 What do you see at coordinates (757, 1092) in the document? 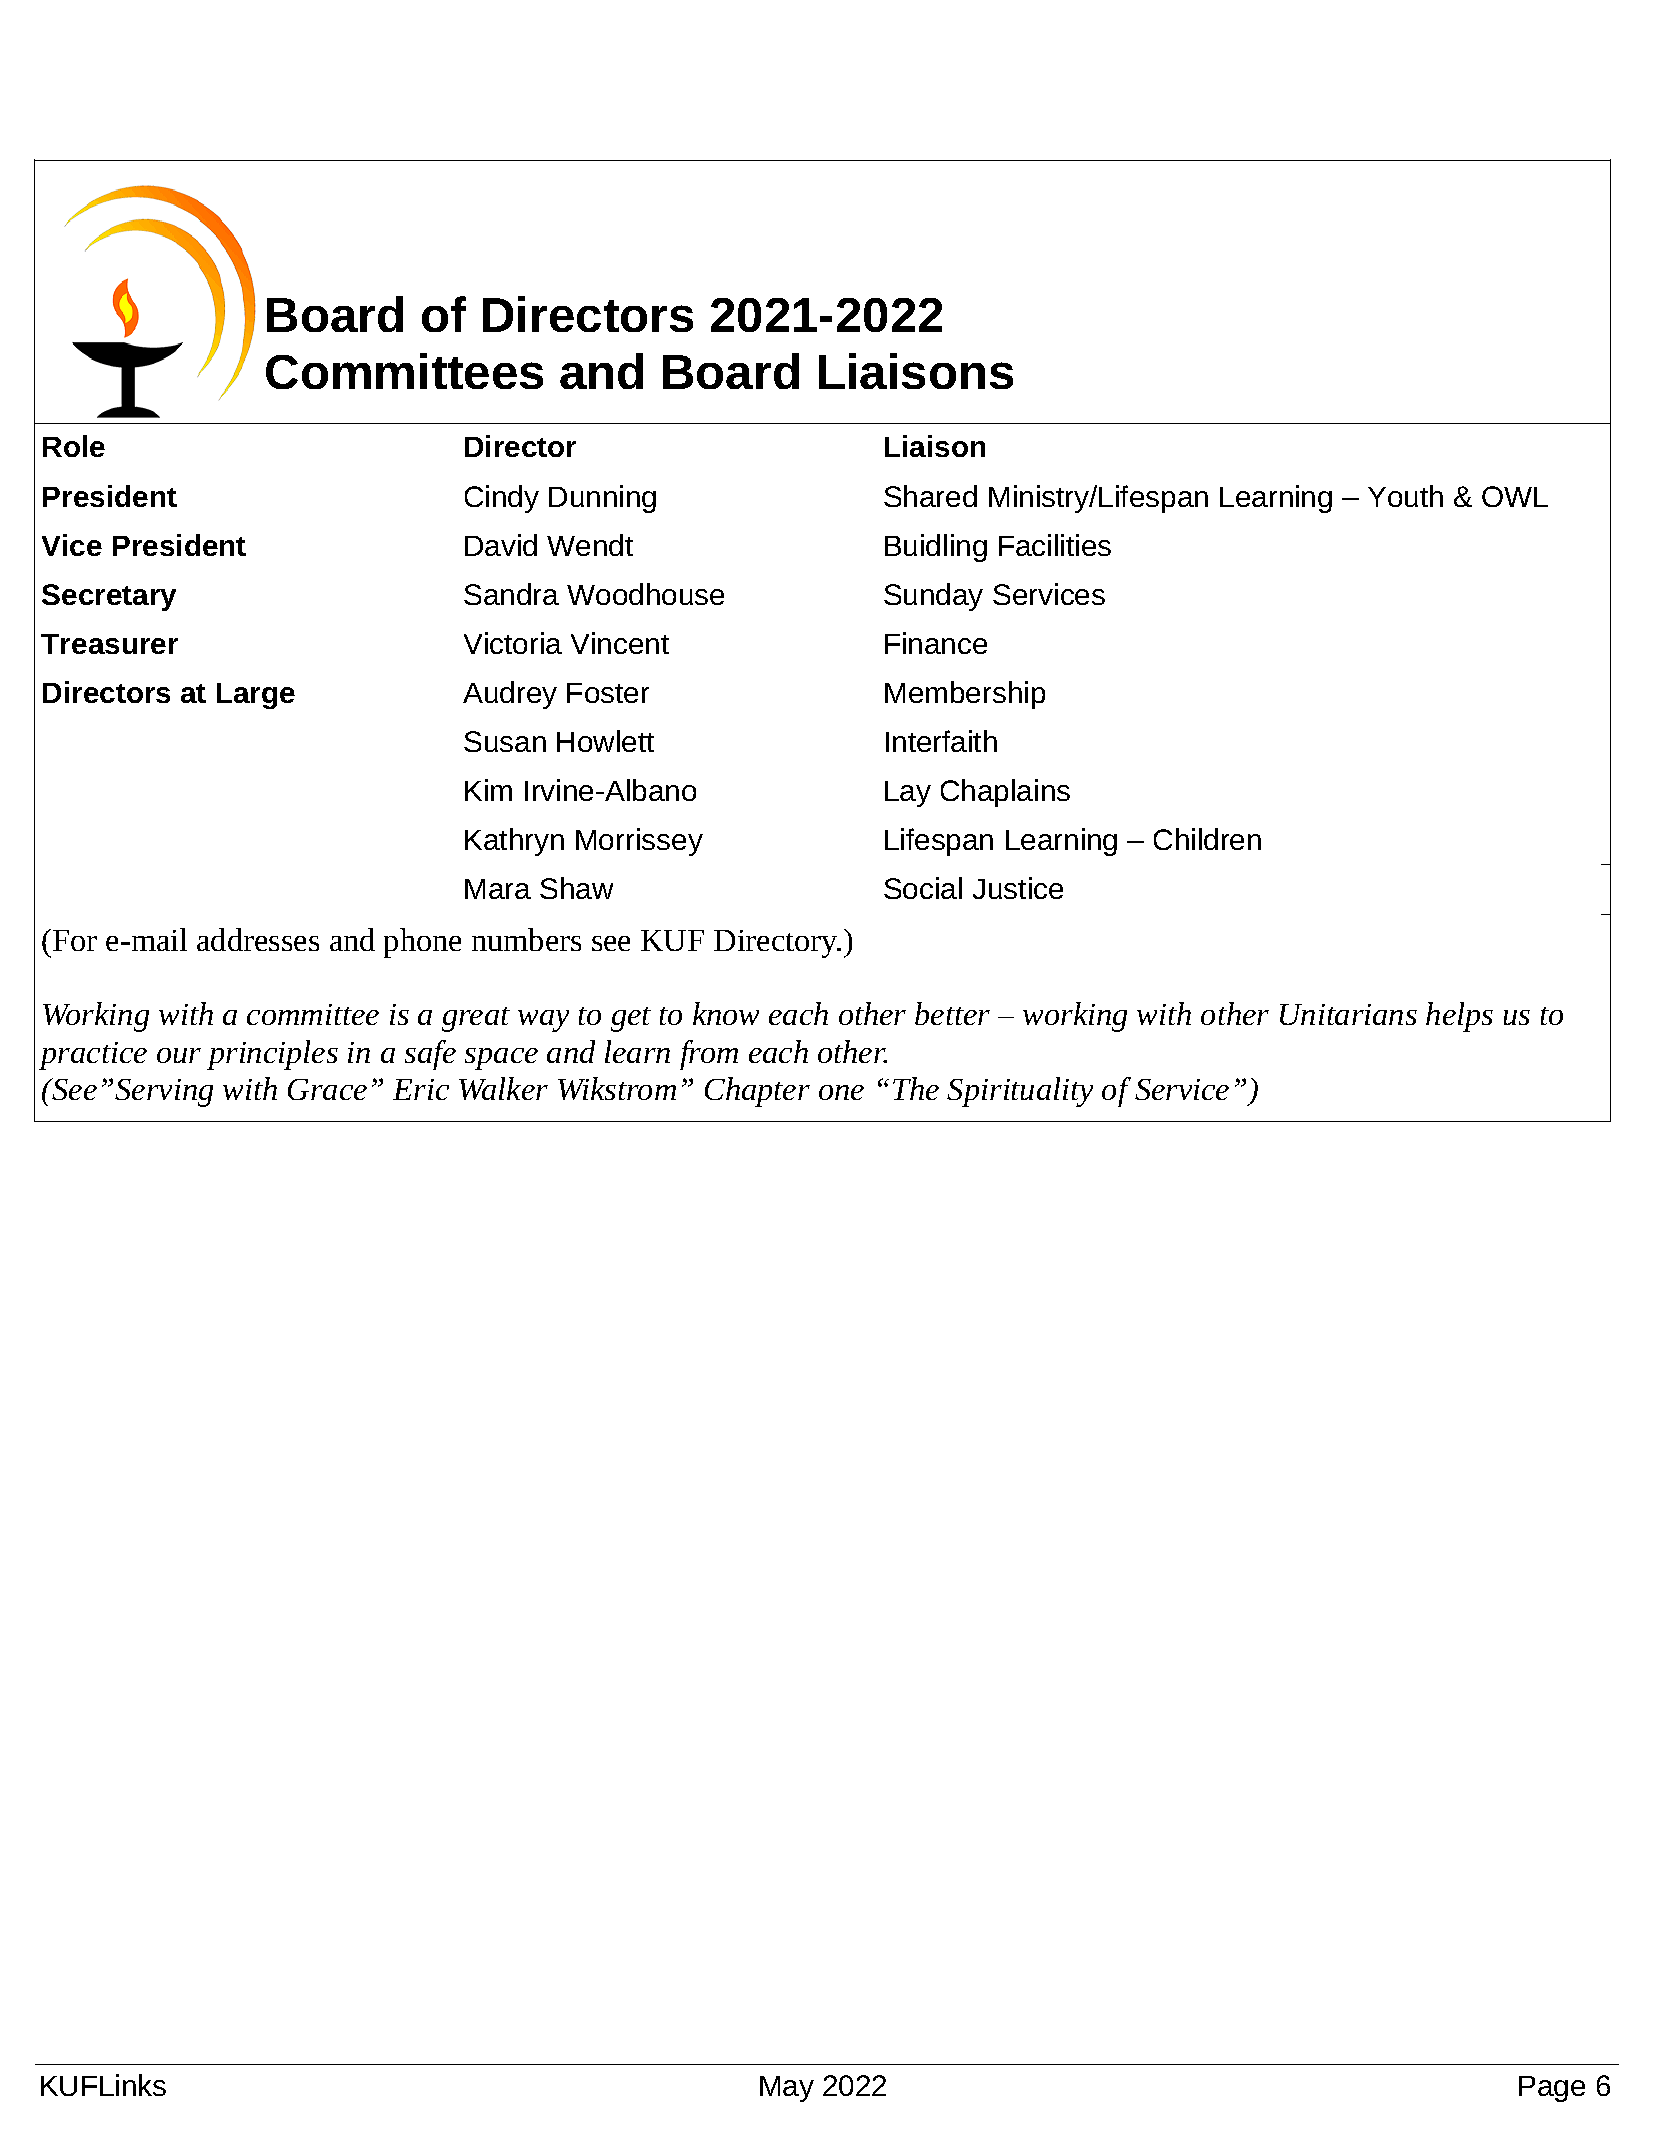
I see `Chapter` at bounding box center [757, 1092].
